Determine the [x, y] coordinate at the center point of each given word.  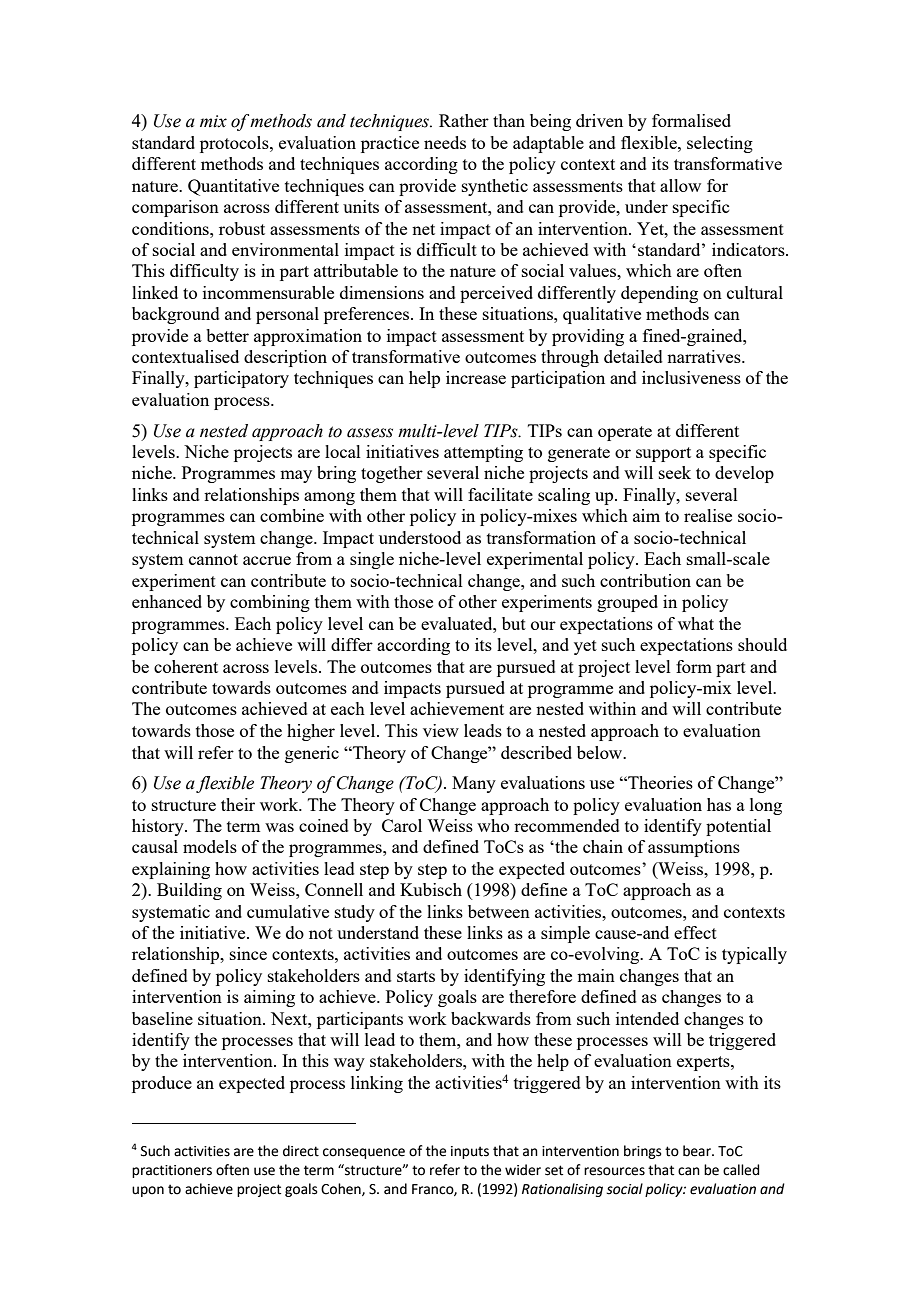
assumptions [694, 848]
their [238, 804]
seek [675, 472]
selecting [720, 144]
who [493, 825]
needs [445, 142]
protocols [235, 144]
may [296, 476]
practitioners [172, 1171]
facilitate [500, 494]
